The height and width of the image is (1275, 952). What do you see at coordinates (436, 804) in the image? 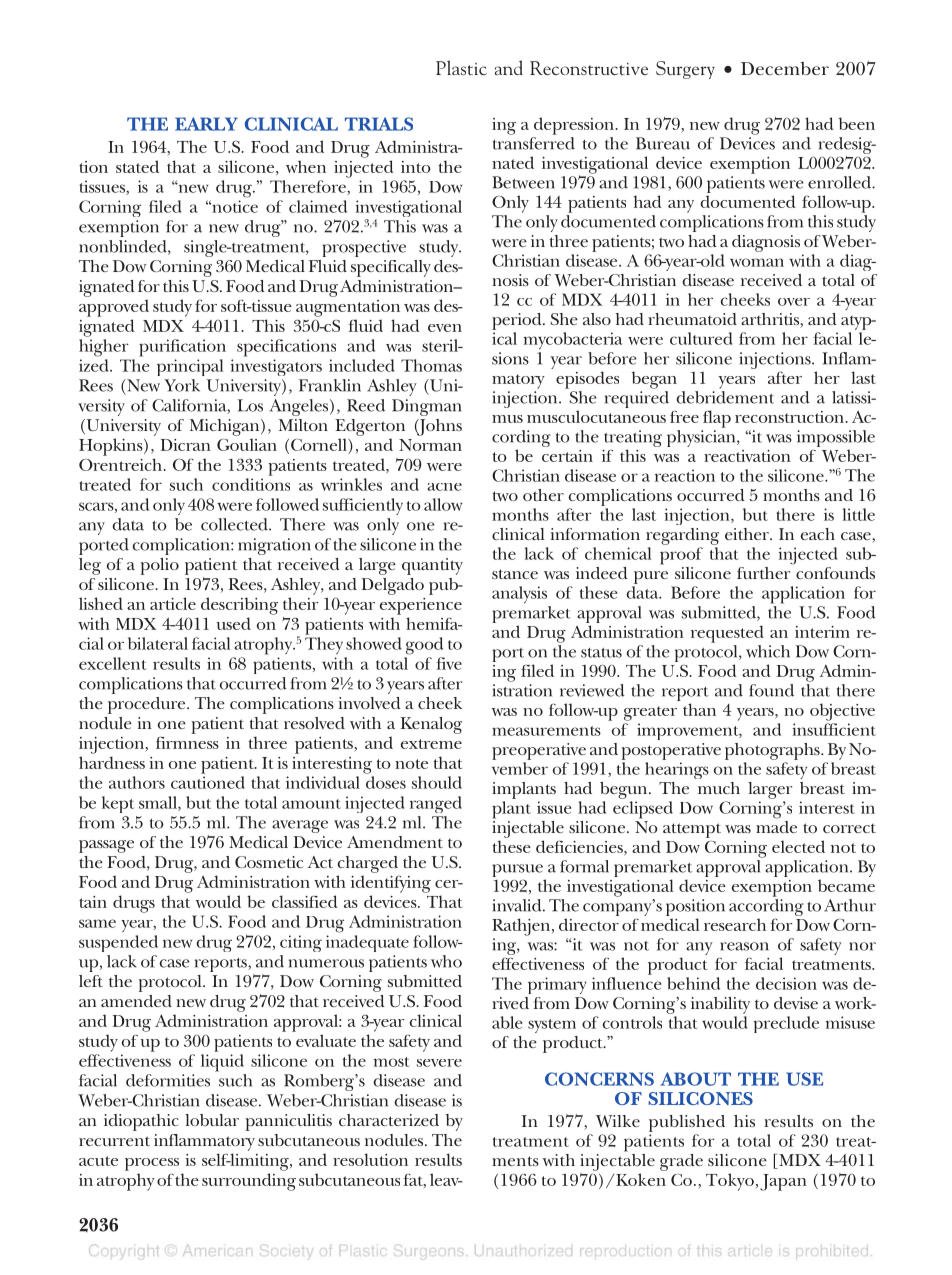
I see `ranged` at bounding box center [436, 804].
